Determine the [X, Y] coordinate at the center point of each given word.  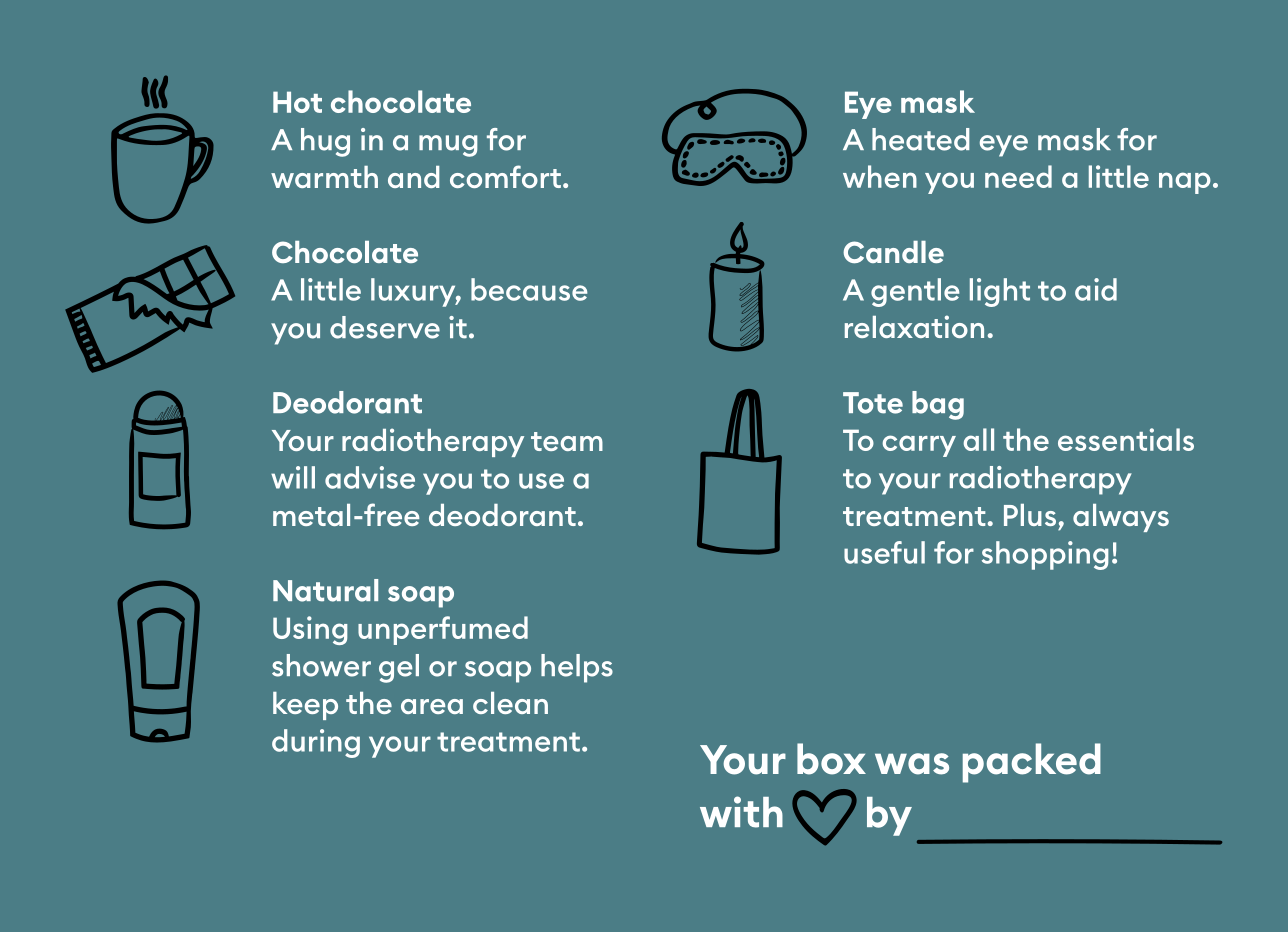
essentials [1126, 439]
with [741, 812]
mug [448, 146]
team [567, 441]
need [1018, 176]
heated [921, 139]
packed [1032, 763]
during [316, 743]
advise [370, 477]
